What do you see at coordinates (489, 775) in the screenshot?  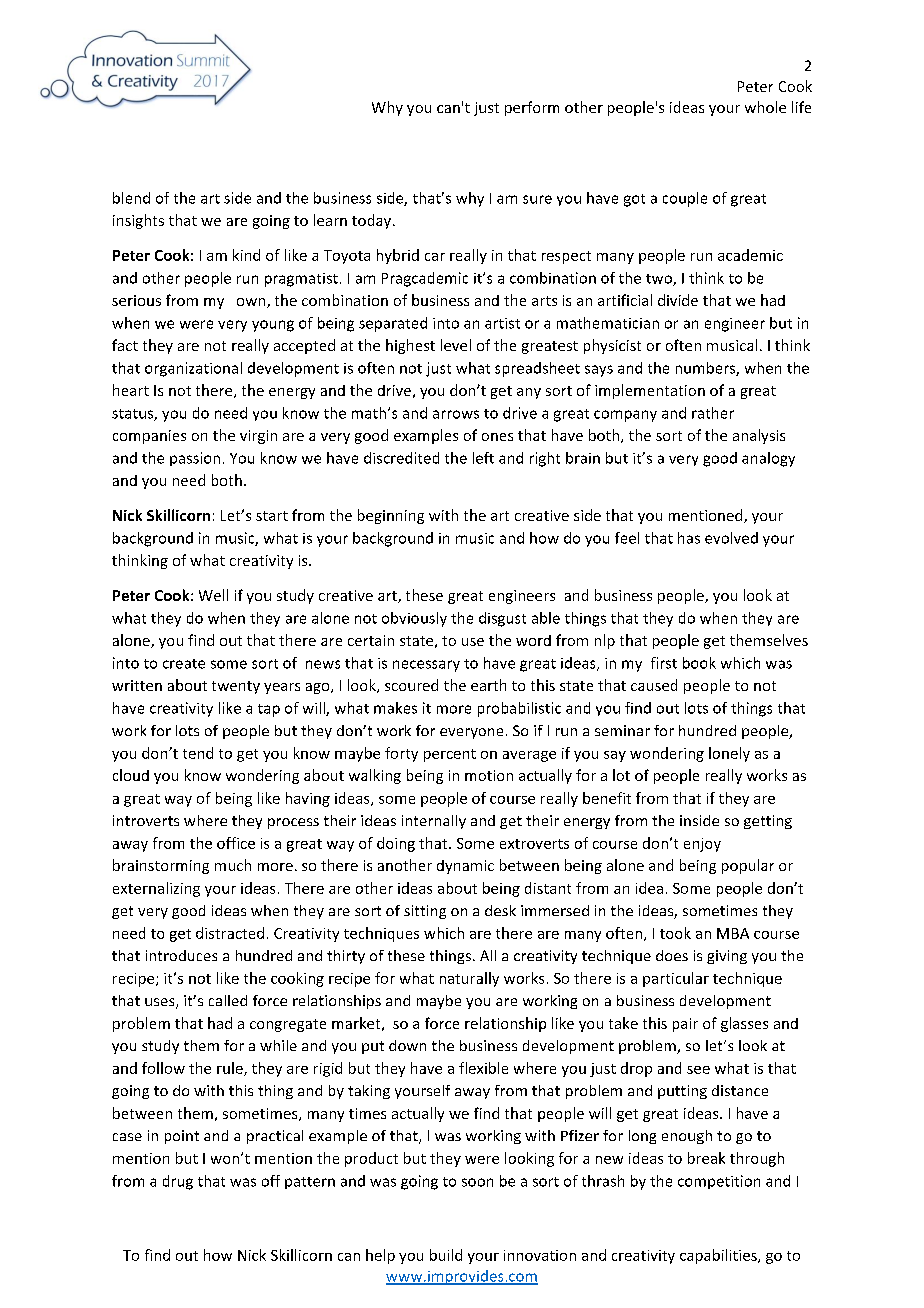 I see `motion` at bounding box center [489, 775].
